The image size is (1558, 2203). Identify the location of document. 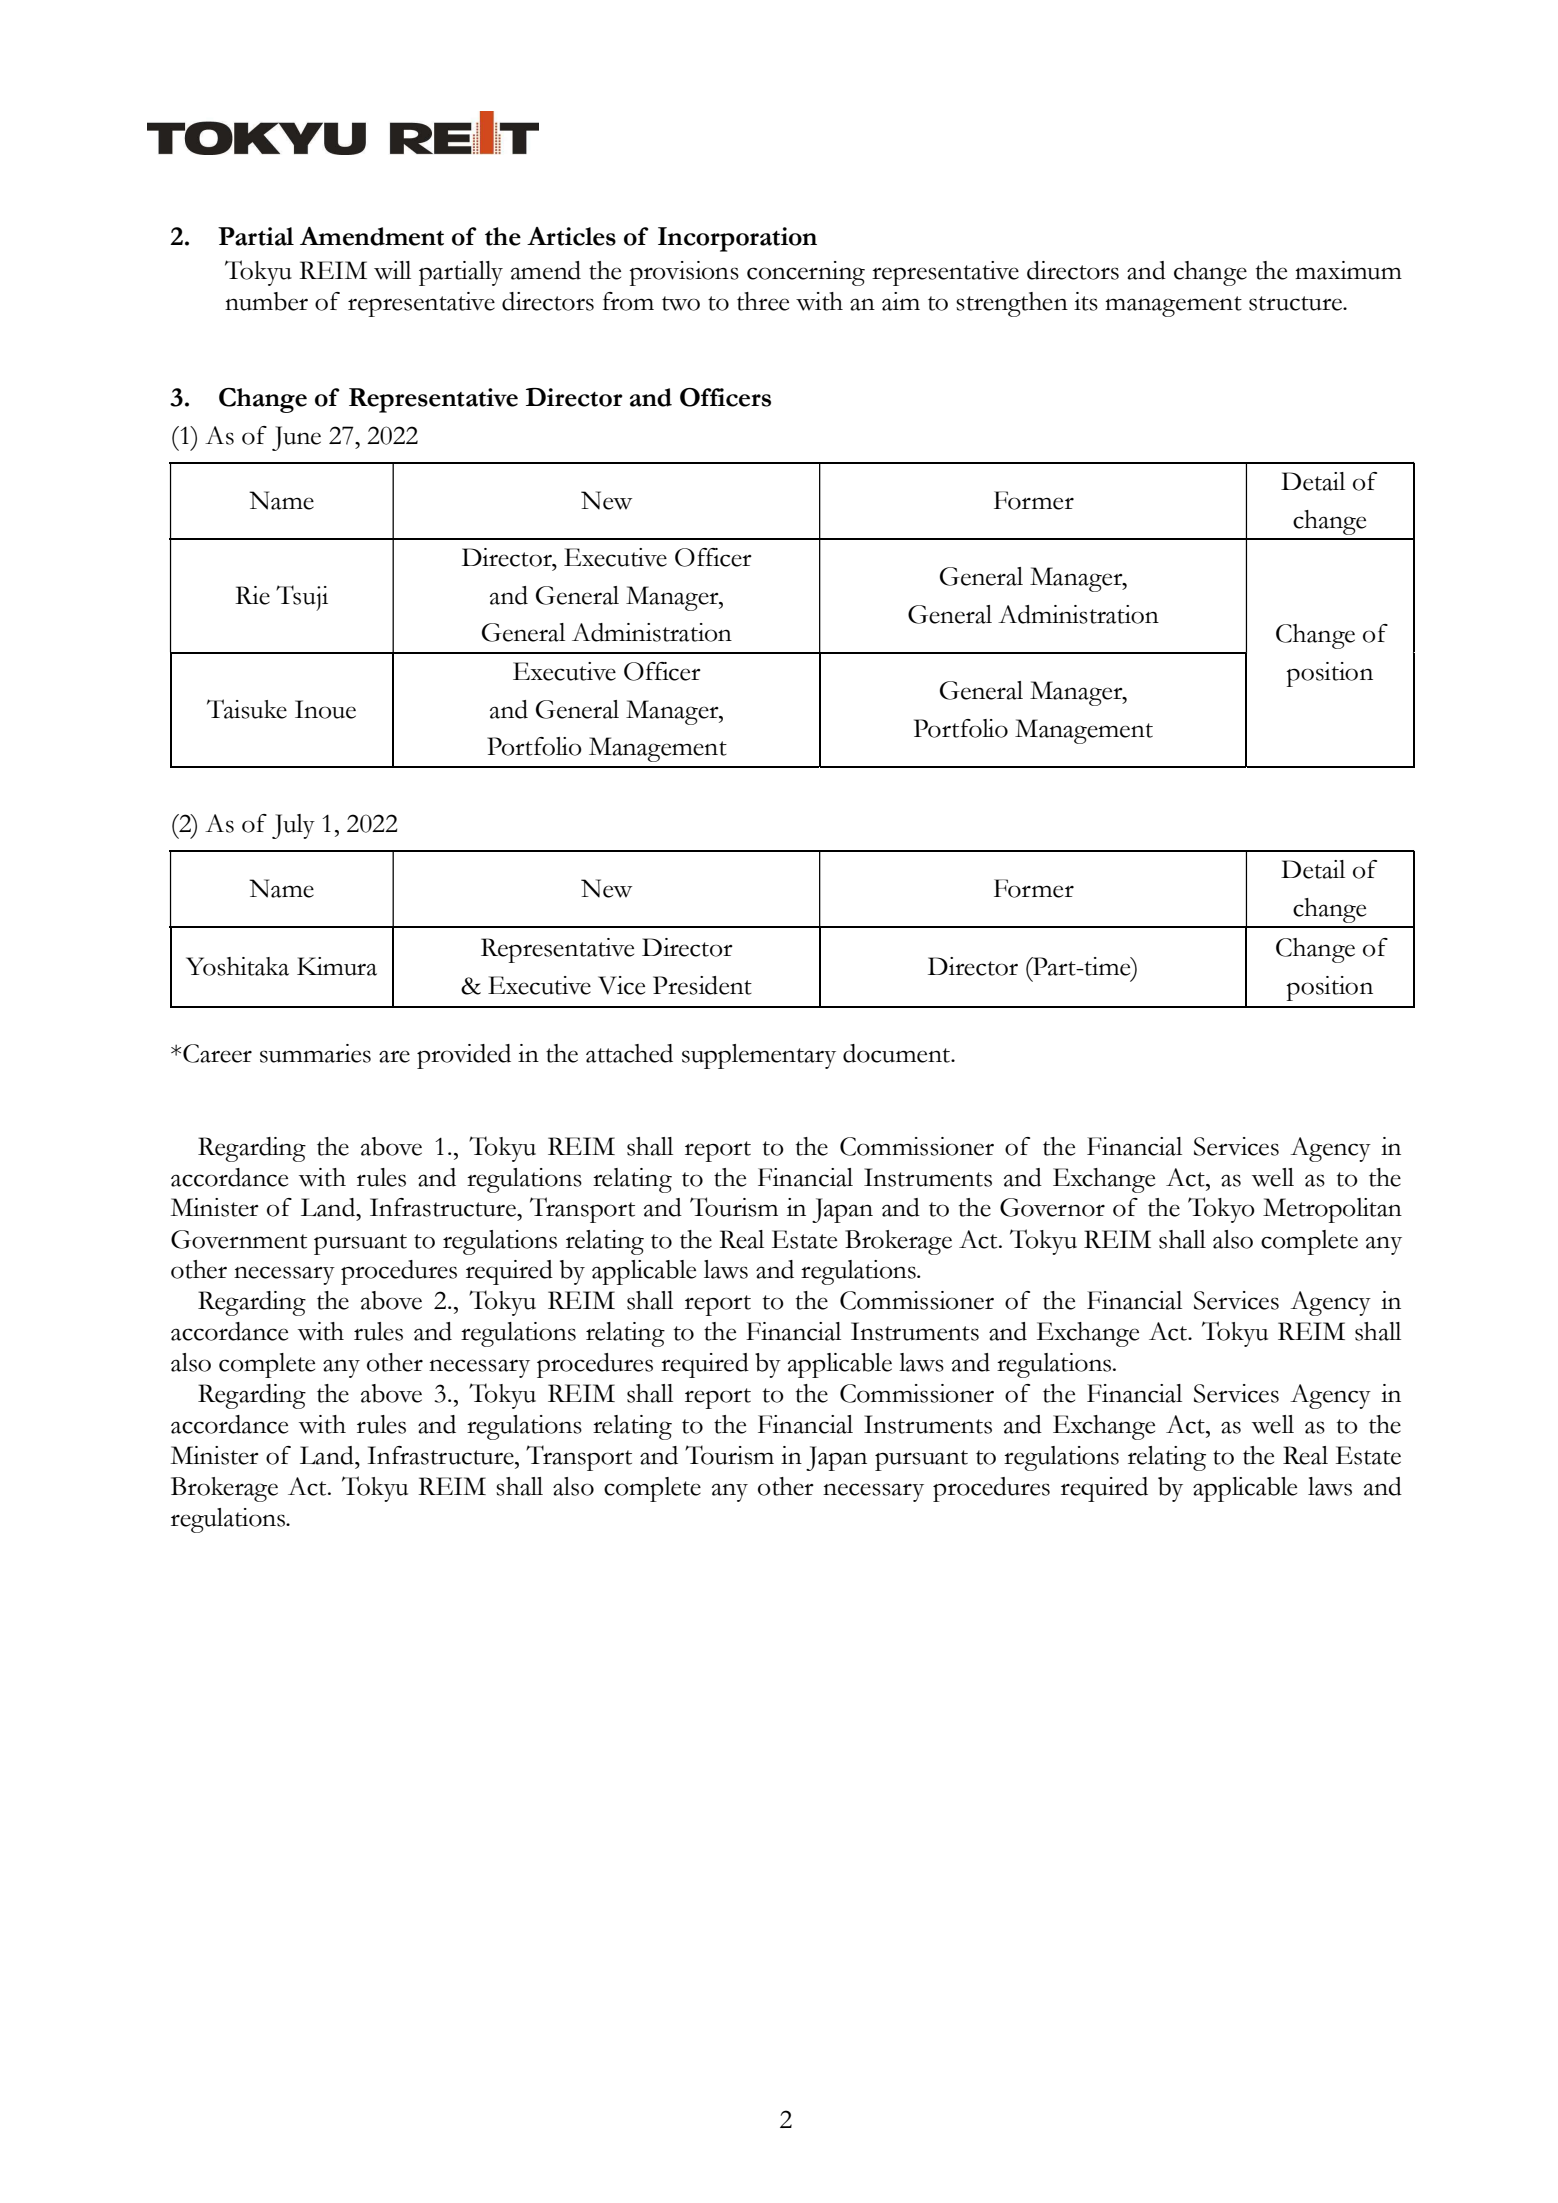
(897, 1053).
